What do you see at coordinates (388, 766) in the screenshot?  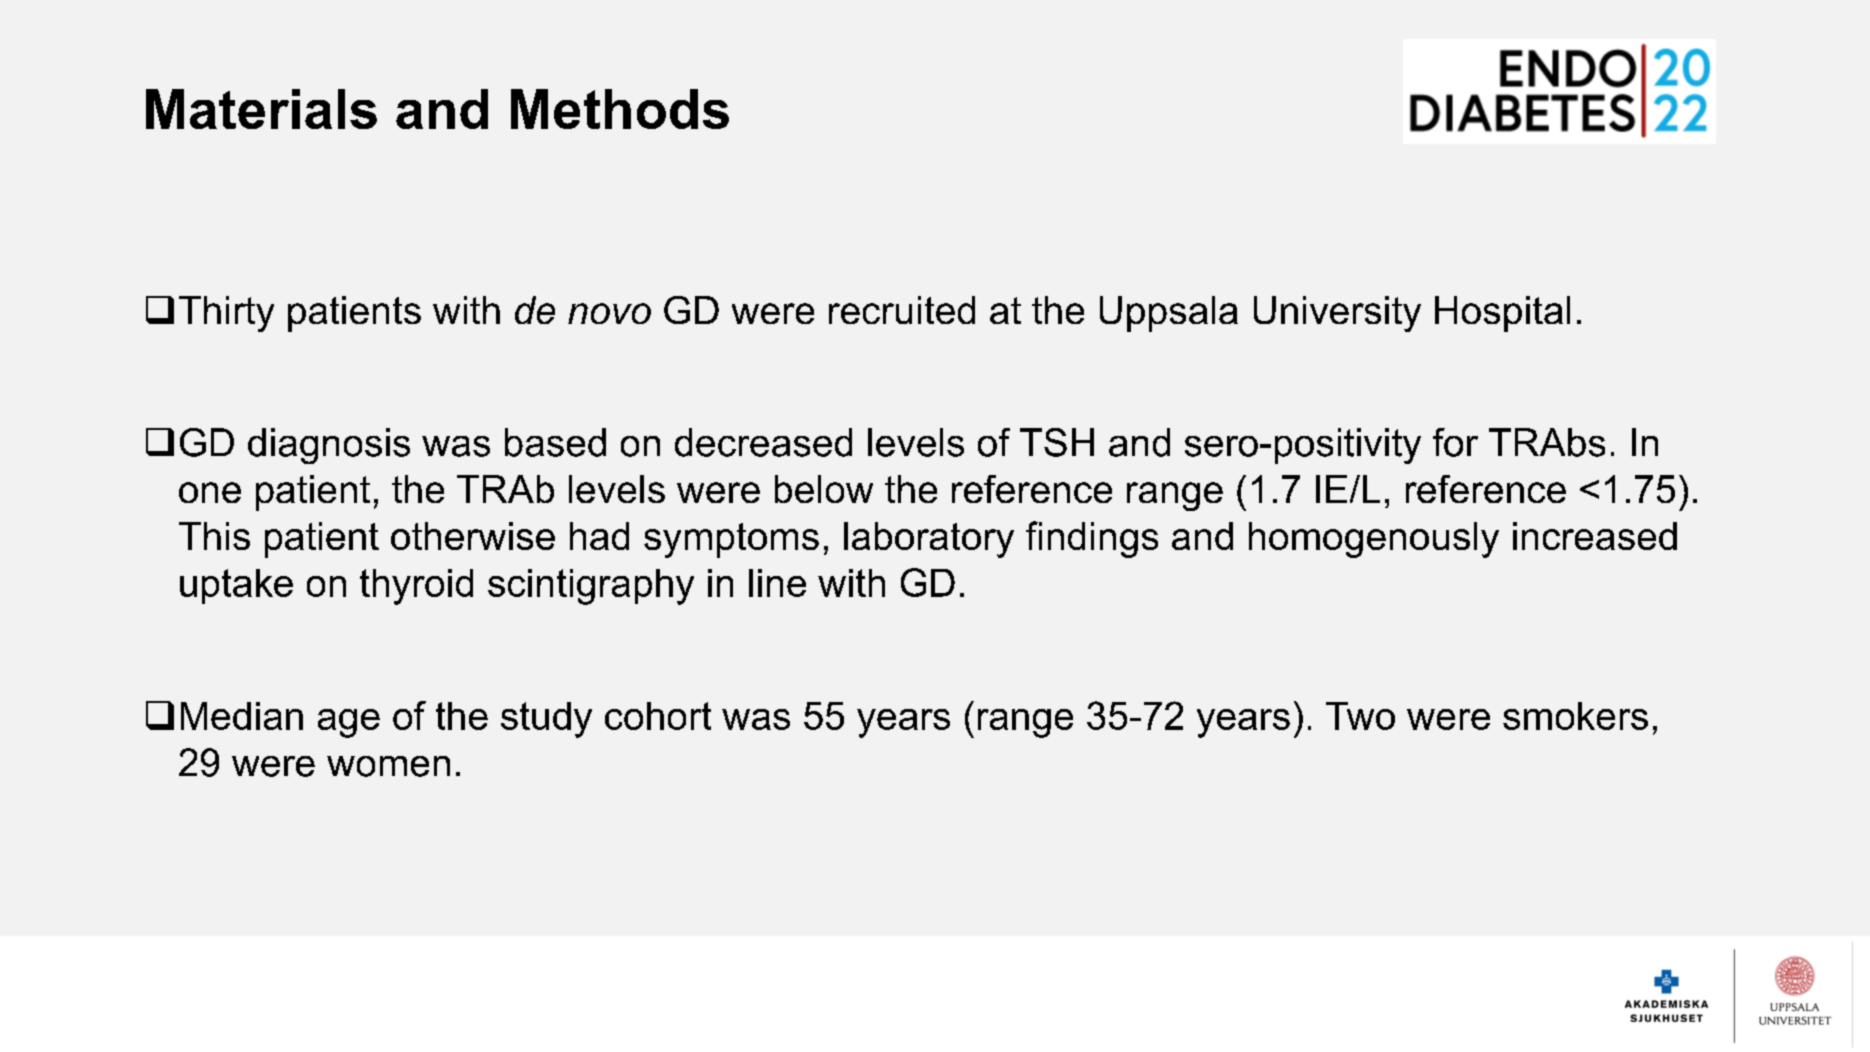 I see `women` at bounding box center [388, 766].
